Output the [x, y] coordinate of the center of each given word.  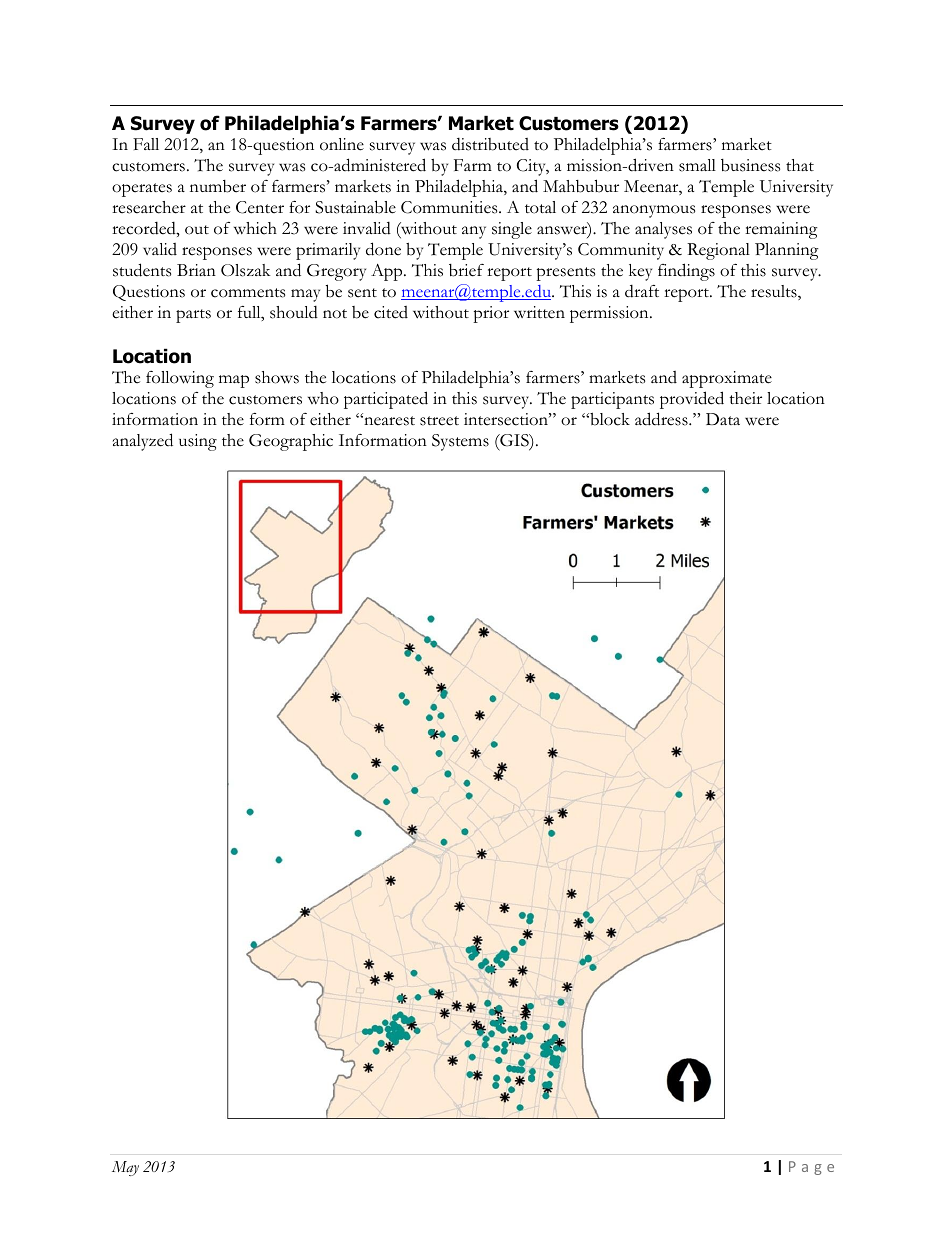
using [198, 442]
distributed [490, 144]
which [255, 228]
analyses [663, 230]
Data [723, 419]
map [234, 381]
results [775, 292]
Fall [146, 144]
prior [491, 314]
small [697, 165]
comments [248, 293]
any [474, 232]
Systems [460, 442]
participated [386, 400]
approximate [727, 379]
